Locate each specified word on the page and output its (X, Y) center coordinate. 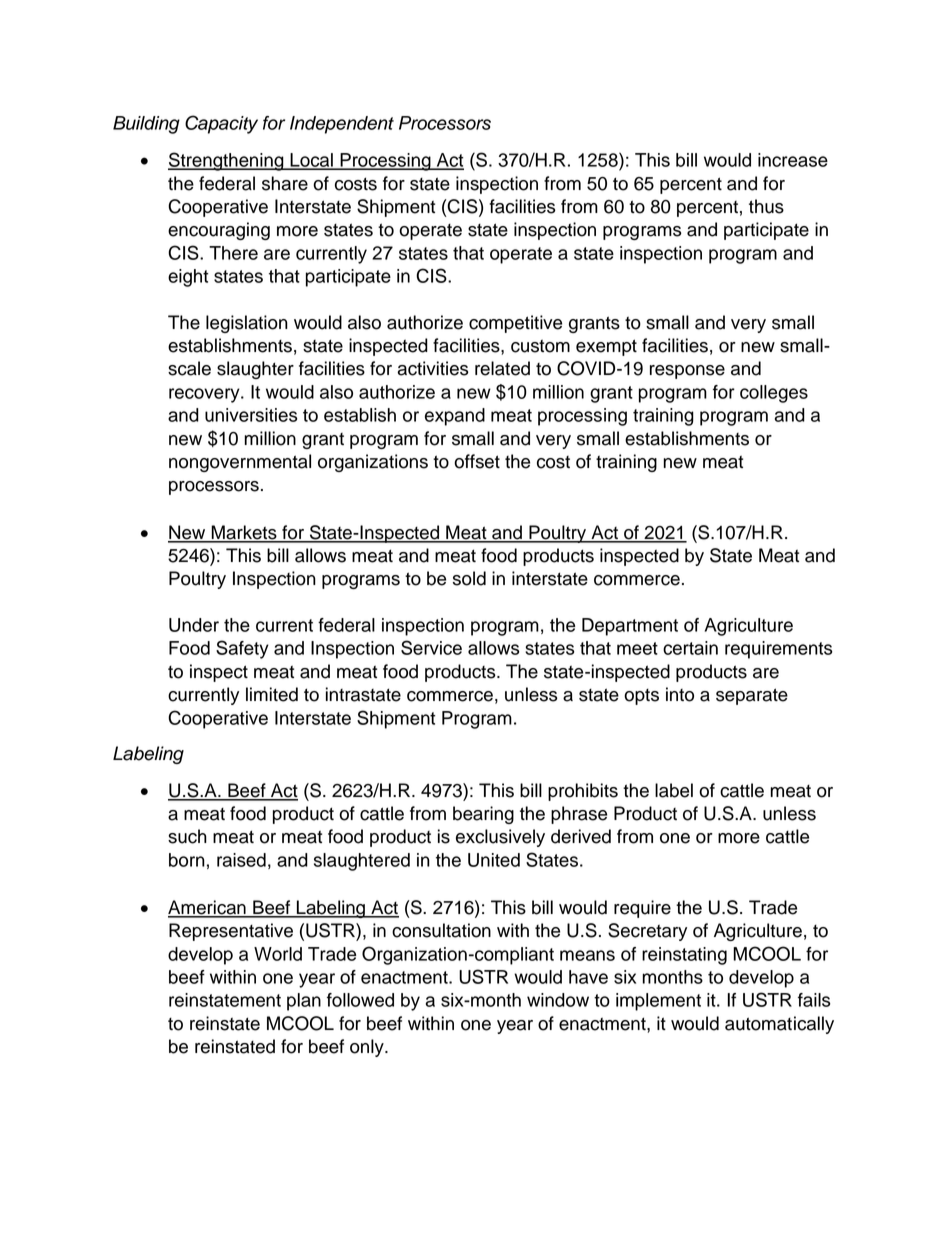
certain (690, 648)
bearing (483, 815)
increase (793, 160)
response (687, 372)
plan (304, 1002)
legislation (247, 324)
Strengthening (227, 161)
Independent (342, 125)
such (187, 836)
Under (194, 625)
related (502, 368)
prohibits (583, 792)
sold (469, 578)
